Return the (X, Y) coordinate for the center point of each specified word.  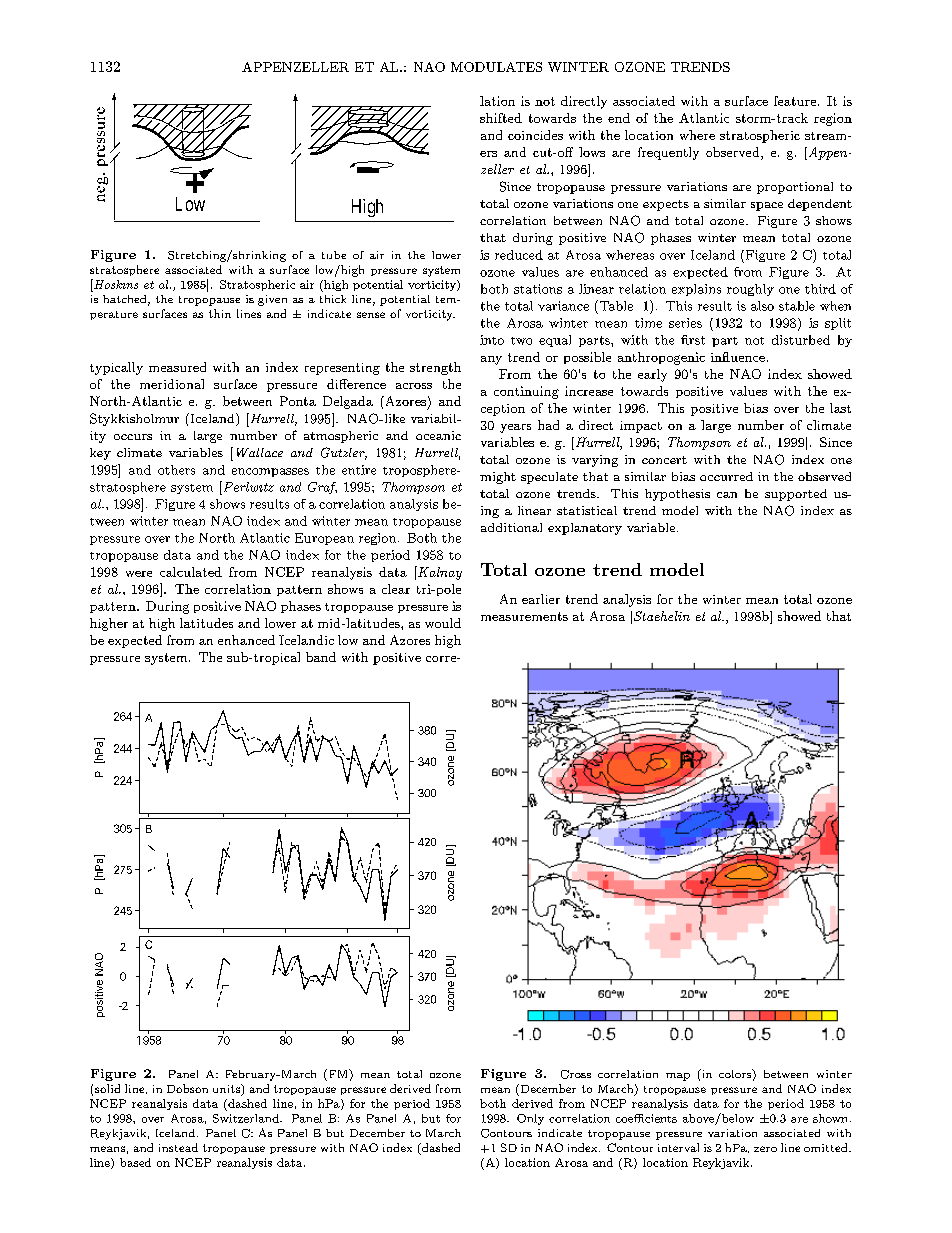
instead (178, 1147)
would (443, 623)
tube (334, 255)
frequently (668, 153)
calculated (191, 572)
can (727, 495)
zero (765, 1149)
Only (530, 1119)
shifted (501, 118)
